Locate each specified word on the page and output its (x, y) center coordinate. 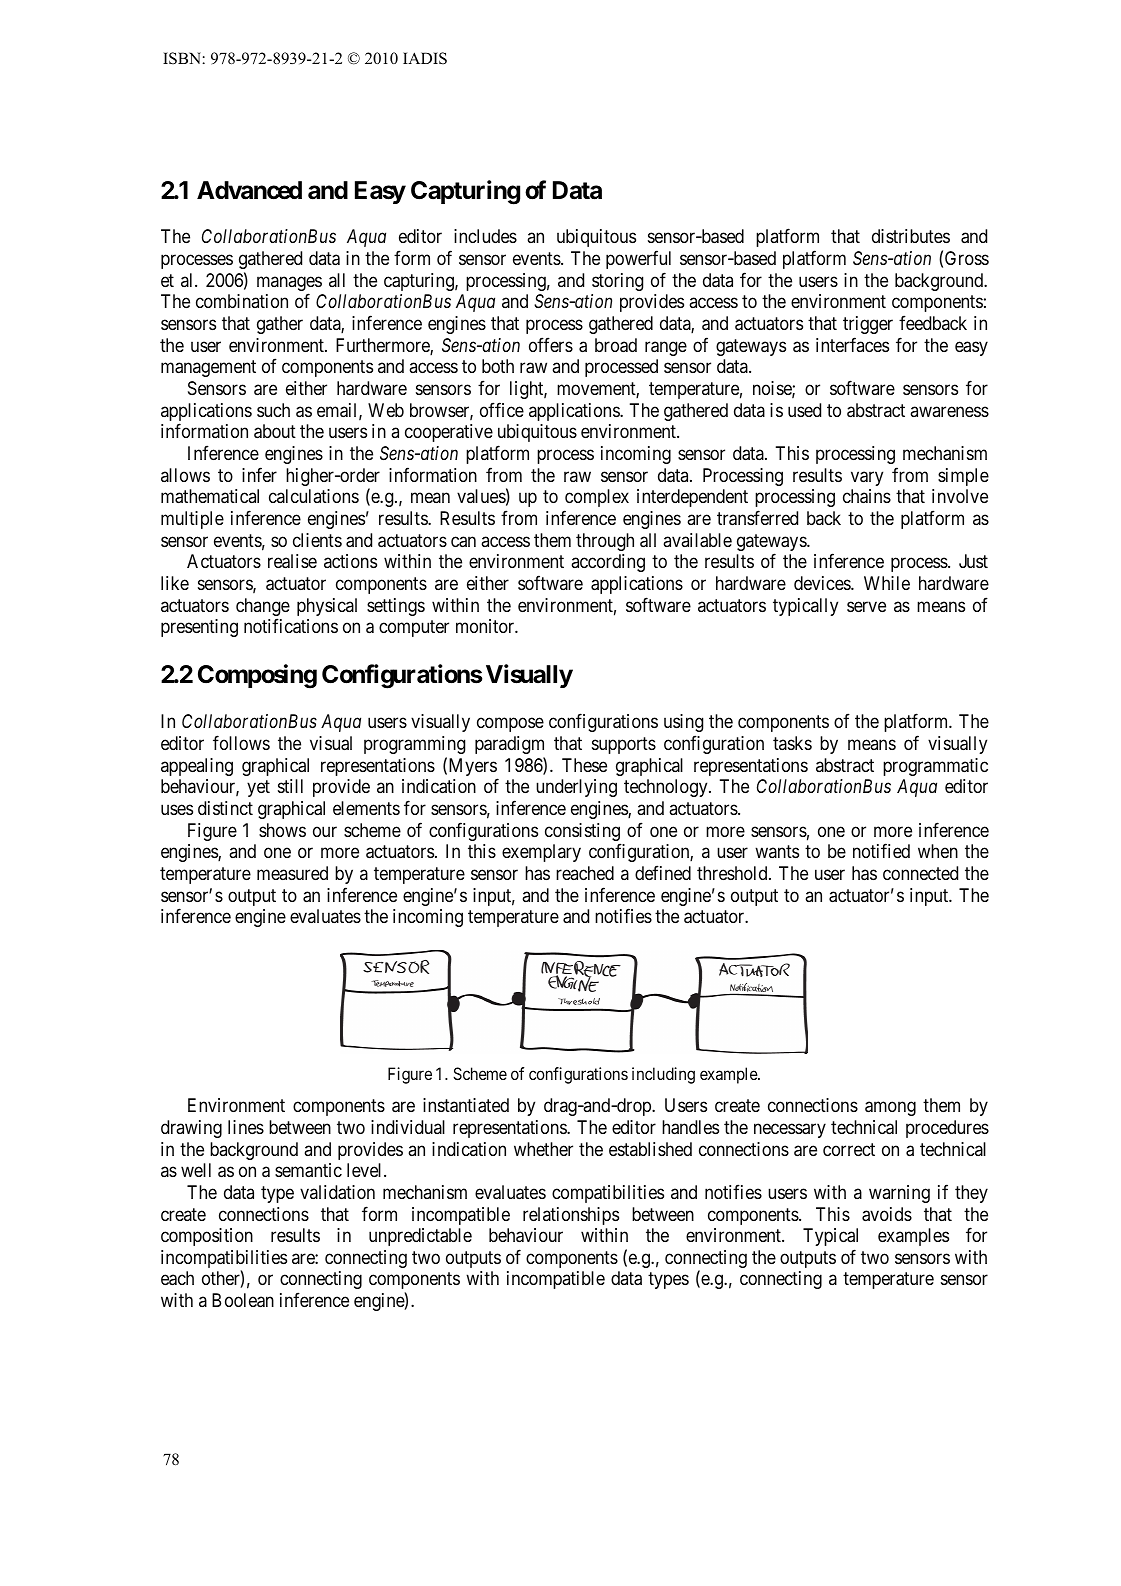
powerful (638, 259)
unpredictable (420, 1237)
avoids (887, 1214)
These (584, 765)
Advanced (249, 190)
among (890, 1109)
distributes (911, 236)
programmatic (935, 767)
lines (246, 1127)
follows (241, 742)
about (275, 431)
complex (597, 498)
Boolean (243, 1300)
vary (867, 478)
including (663, 1075)
